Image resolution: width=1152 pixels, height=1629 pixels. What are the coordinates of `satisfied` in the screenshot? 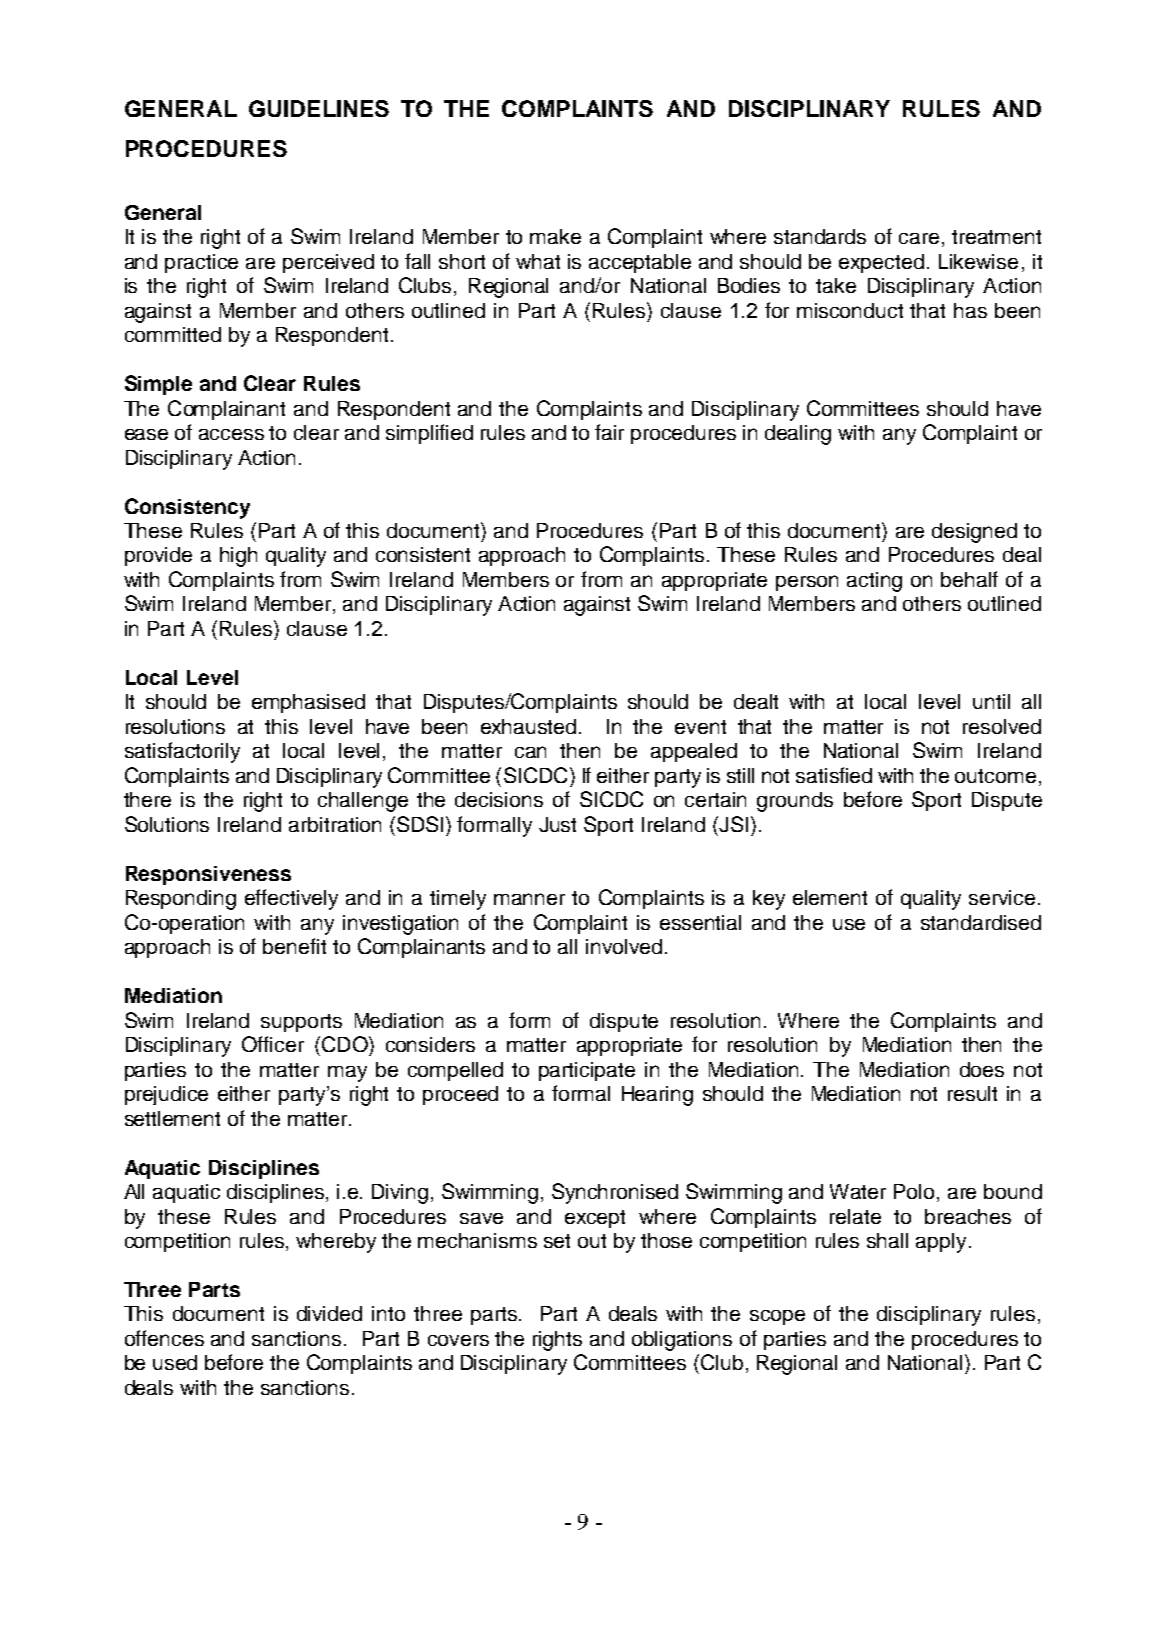 It's located at (834, 775).
